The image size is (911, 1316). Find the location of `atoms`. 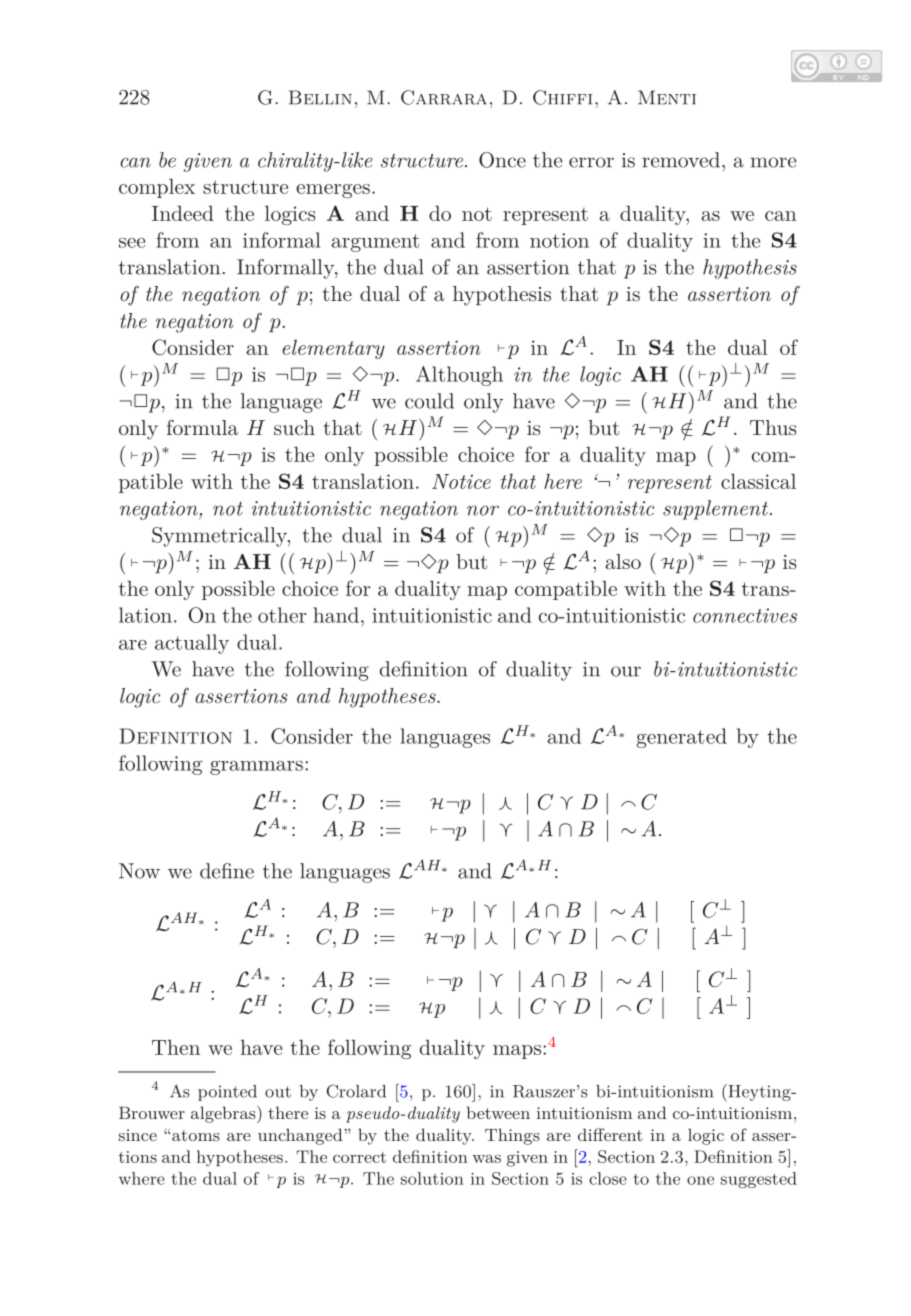

atoms is located at coordinates (196, 1135).
